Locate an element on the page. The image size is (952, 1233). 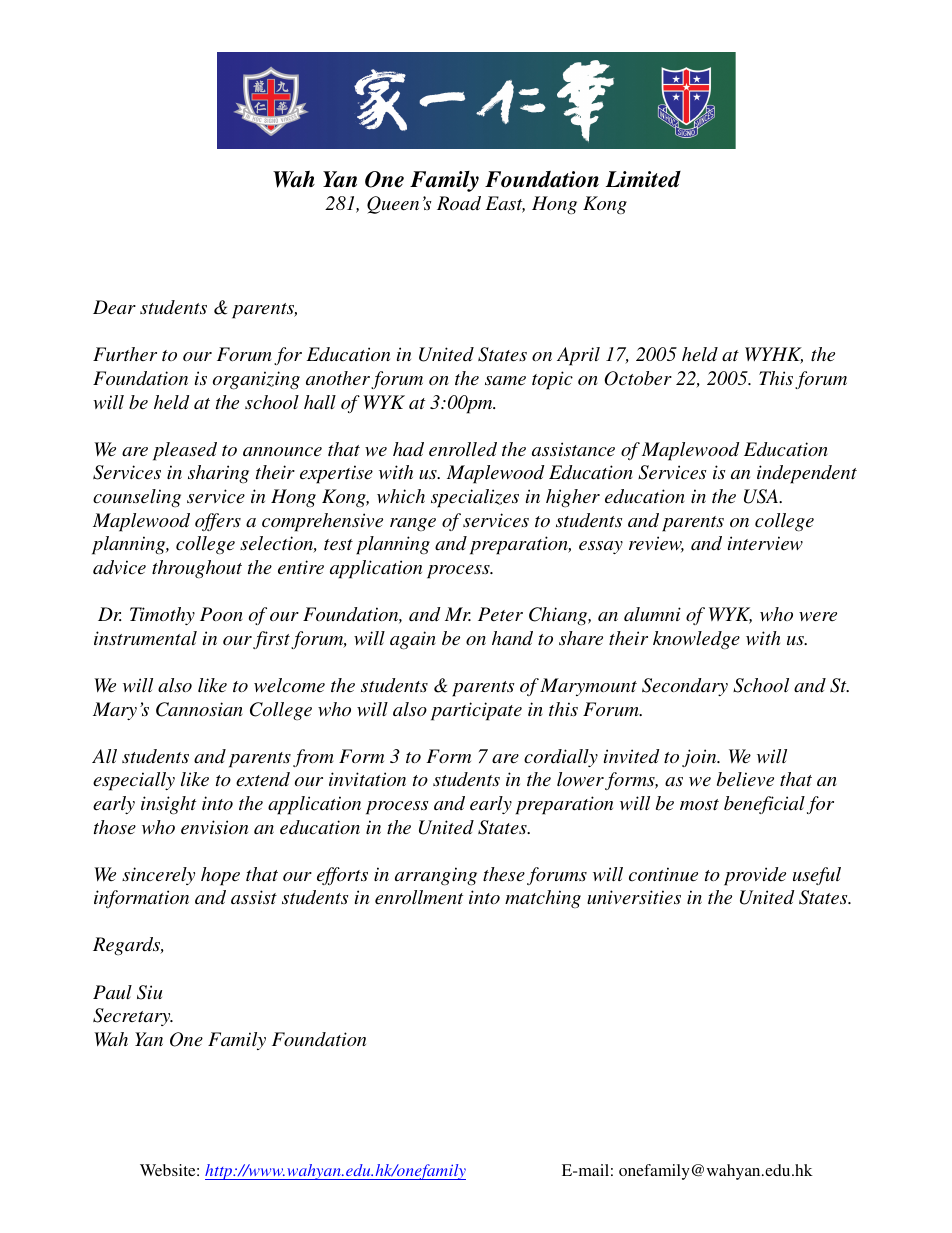
Limited is located at coordinates (643, 179).
